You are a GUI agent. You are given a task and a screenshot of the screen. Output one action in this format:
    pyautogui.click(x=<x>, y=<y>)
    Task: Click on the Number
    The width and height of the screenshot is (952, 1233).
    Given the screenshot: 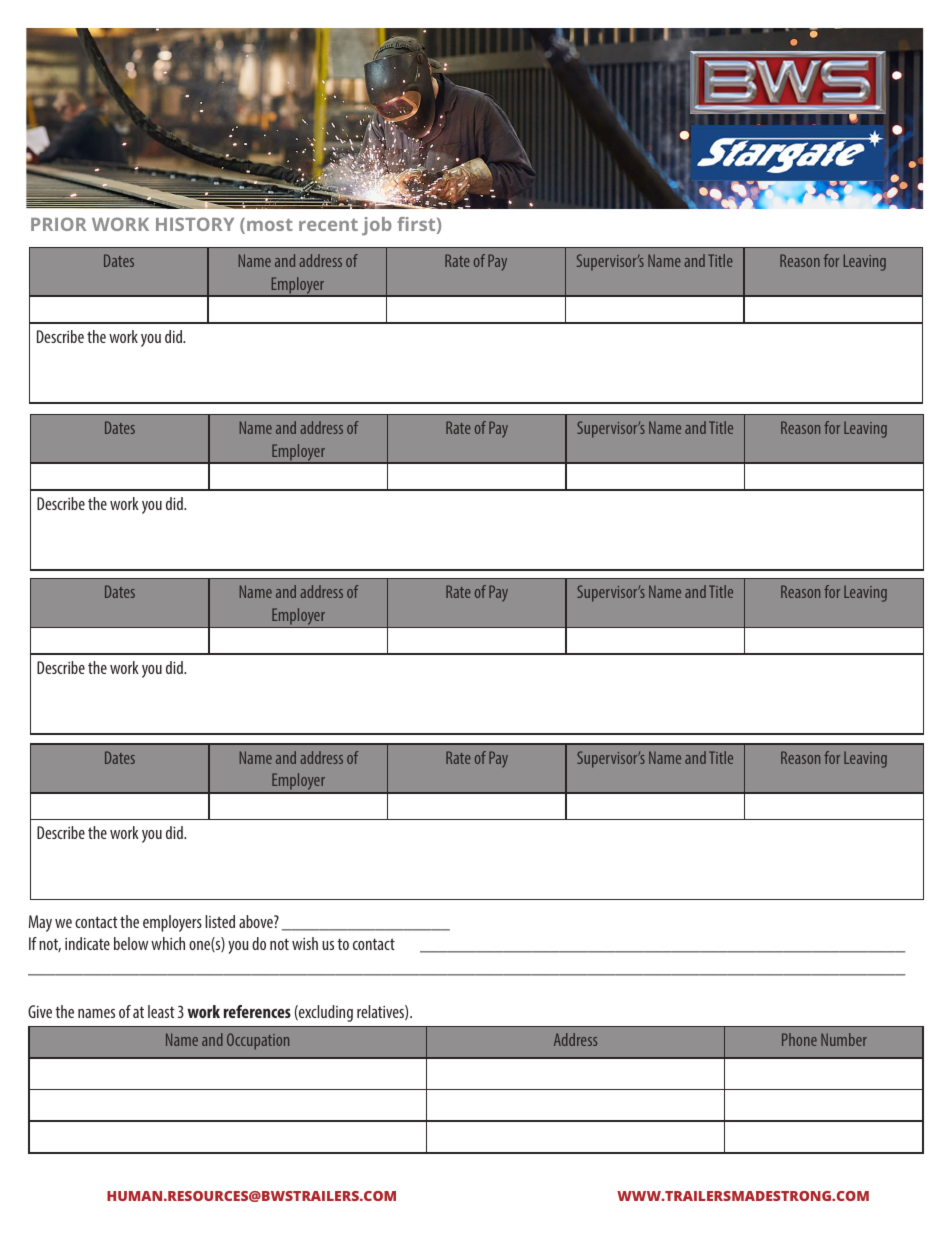 What is the action you would take?
    pyautogui.click(x=844, y=1039)
